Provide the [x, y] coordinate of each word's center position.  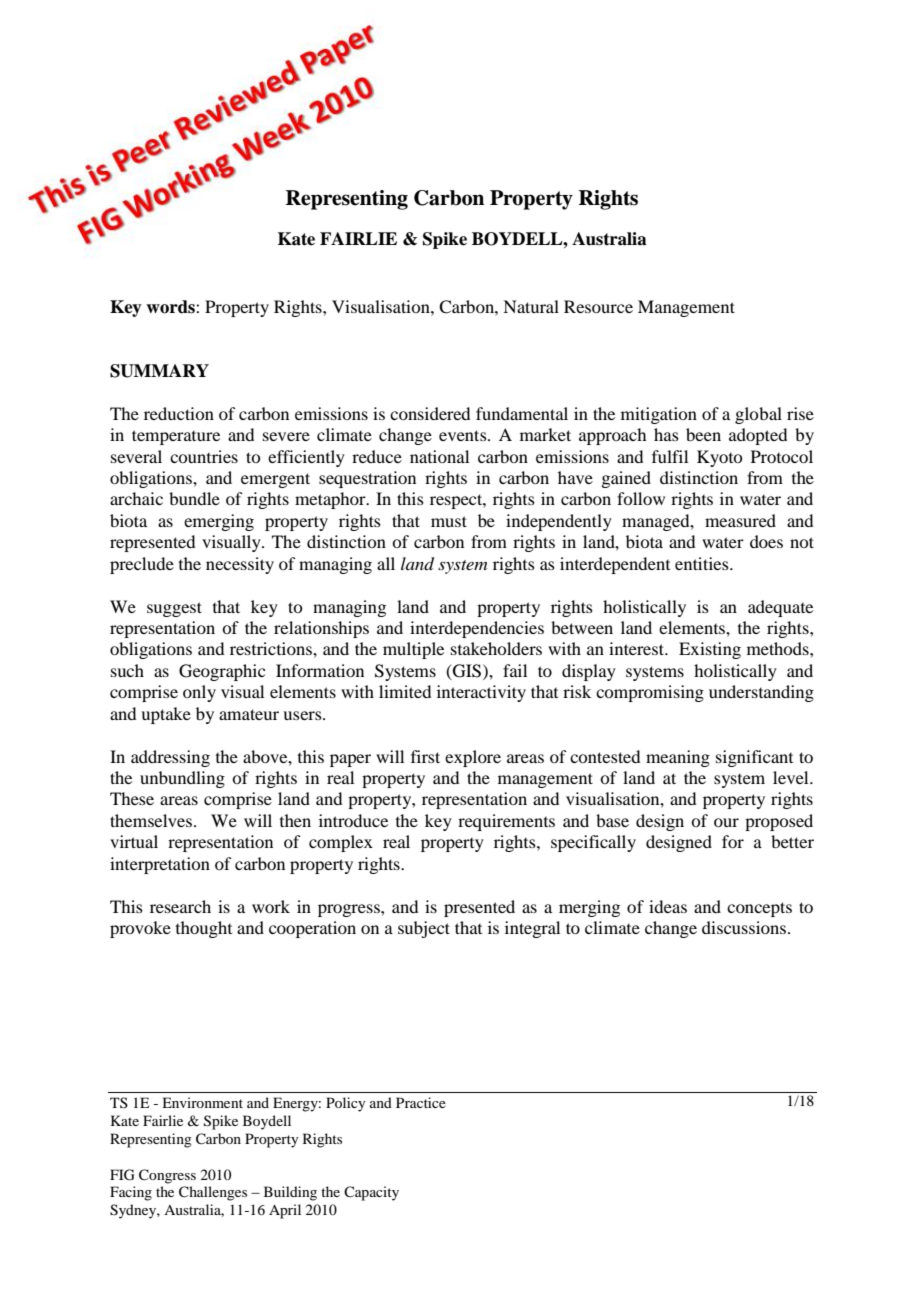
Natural [531, 306]
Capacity [371, 1193]
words [171, 307]
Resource [598, 306]
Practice [421, 1102]
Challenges [213, 1193]
